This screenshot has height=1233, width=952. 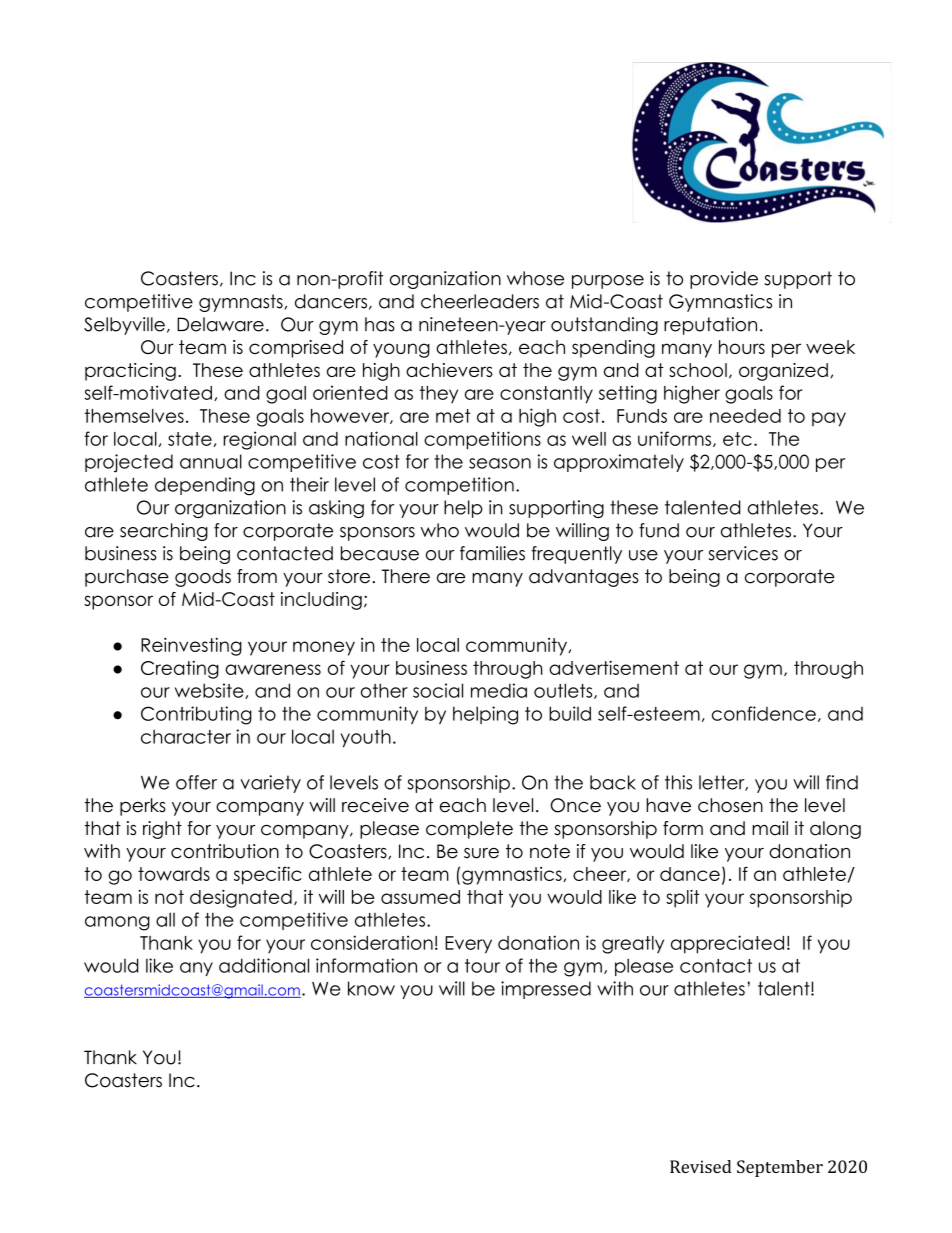 What do you see at coordinates (683, 898) in the screenshot?
I see `split` at bounding box center [683, 898].
